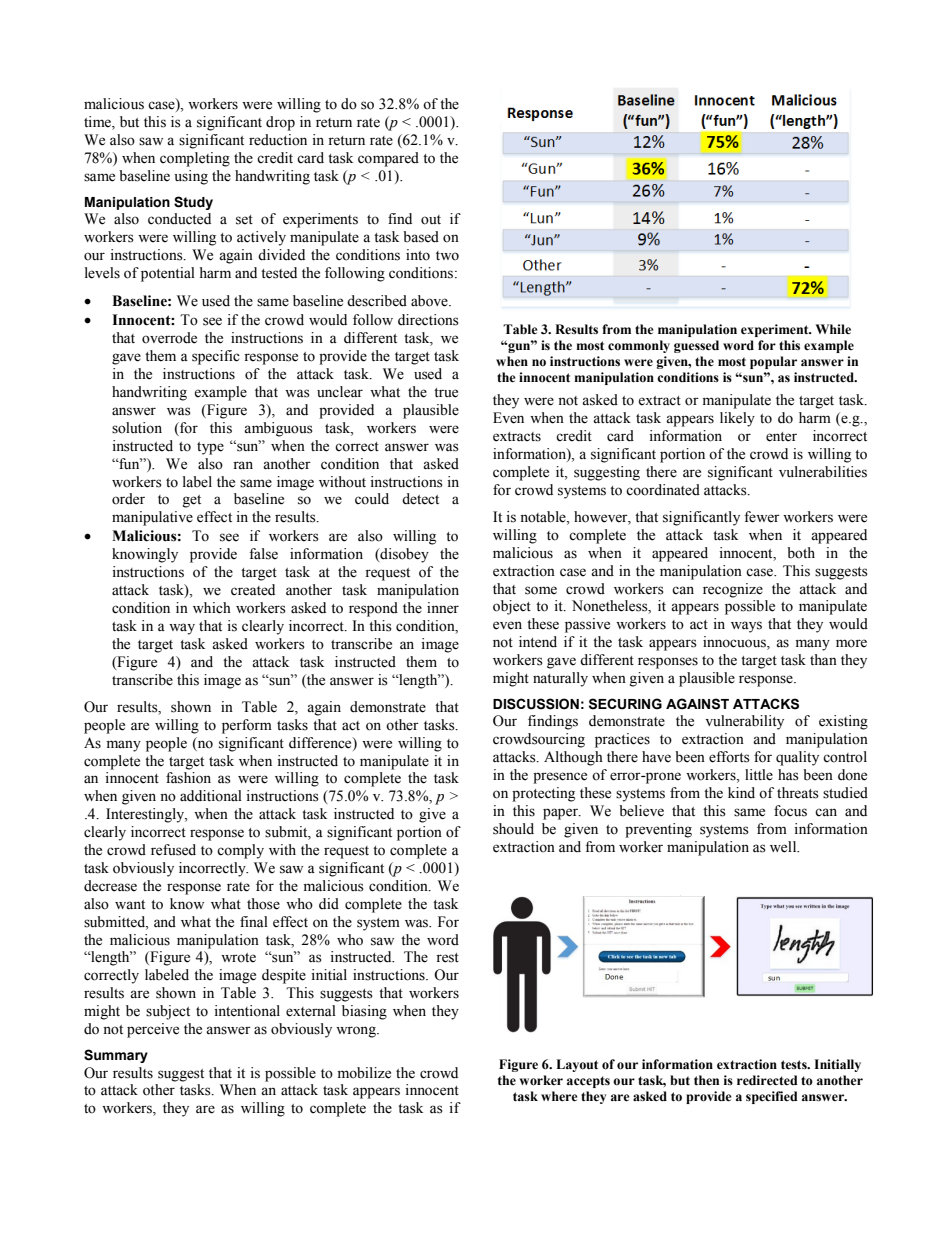 Image resolution: width=952 pixels, height=1233 pixels. Describe the element at coordinates (559, 1096) in the screenshot. I see `where` at that location.
